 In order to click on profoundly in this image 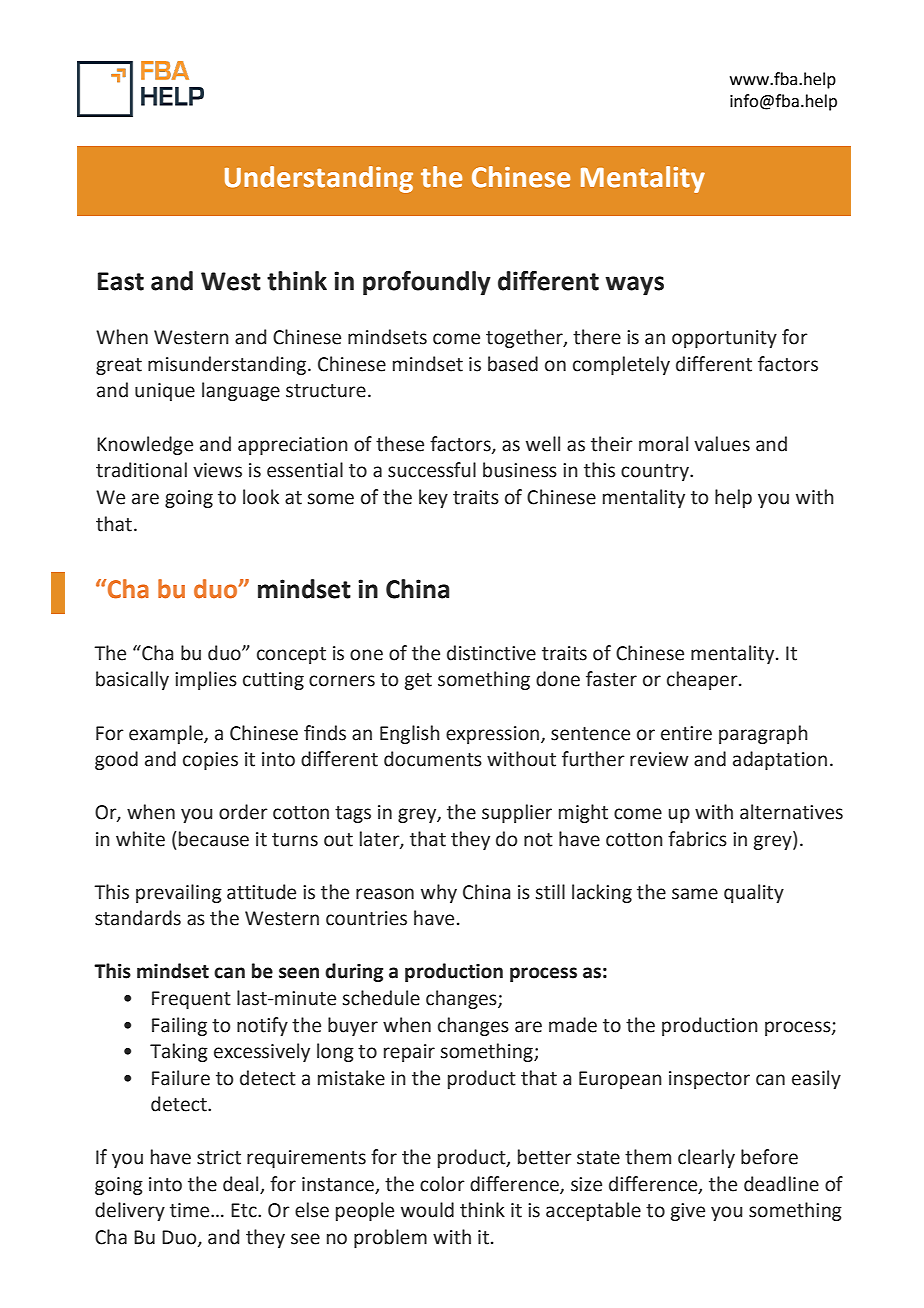, I will do `click(427, 283)`.
